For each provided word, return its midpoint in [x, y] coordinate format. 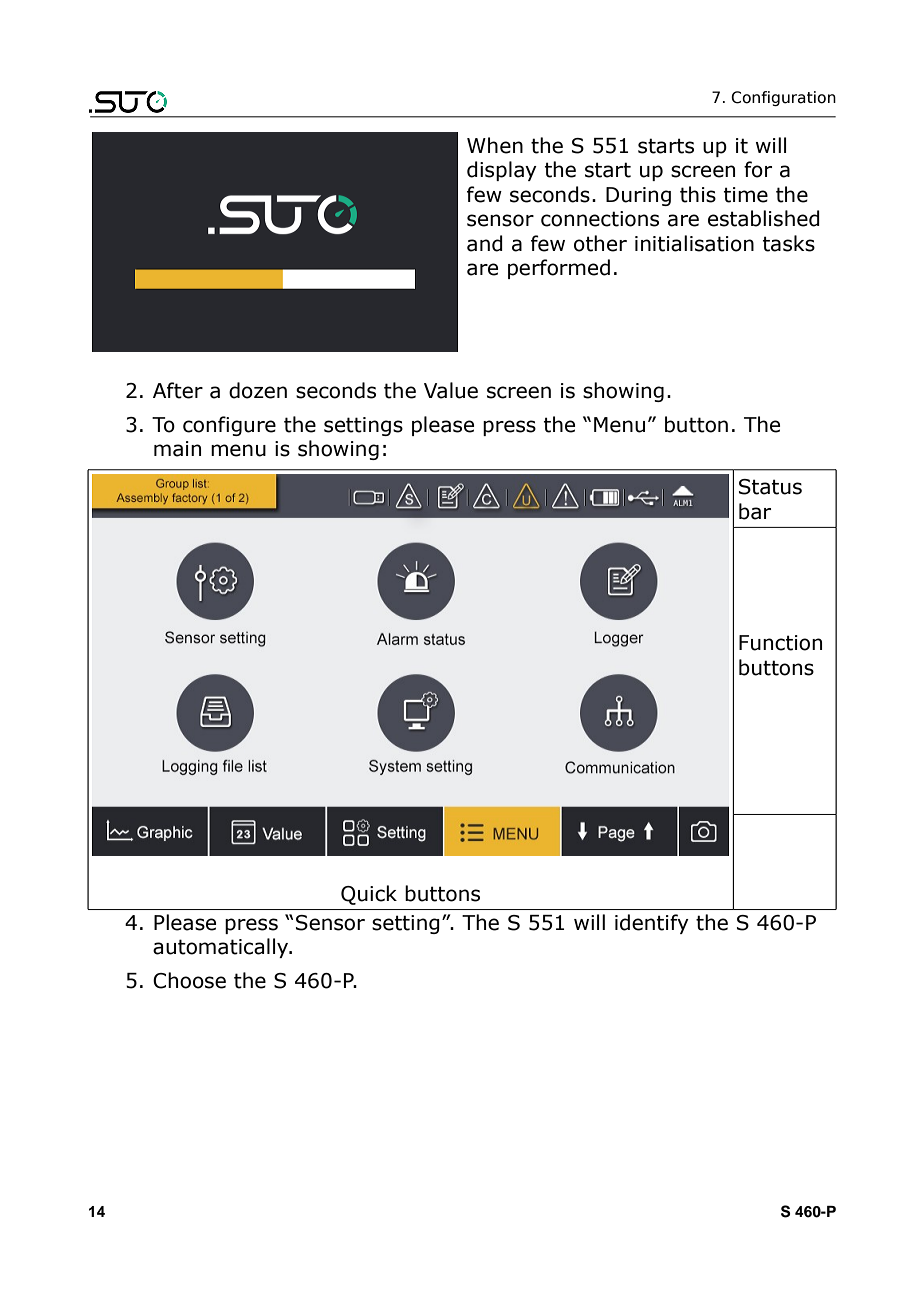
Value [451, 390]
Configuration [783, 98]
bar [755, 511]
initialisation [694, 243]
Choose [189, 980]
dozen [258, 390]
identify [652, 924]
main [177, 449]
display [502, 171]
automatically [222, 948]
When [495, 145]
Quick [369, 895]
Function [780, 643]
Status [770, 487]
